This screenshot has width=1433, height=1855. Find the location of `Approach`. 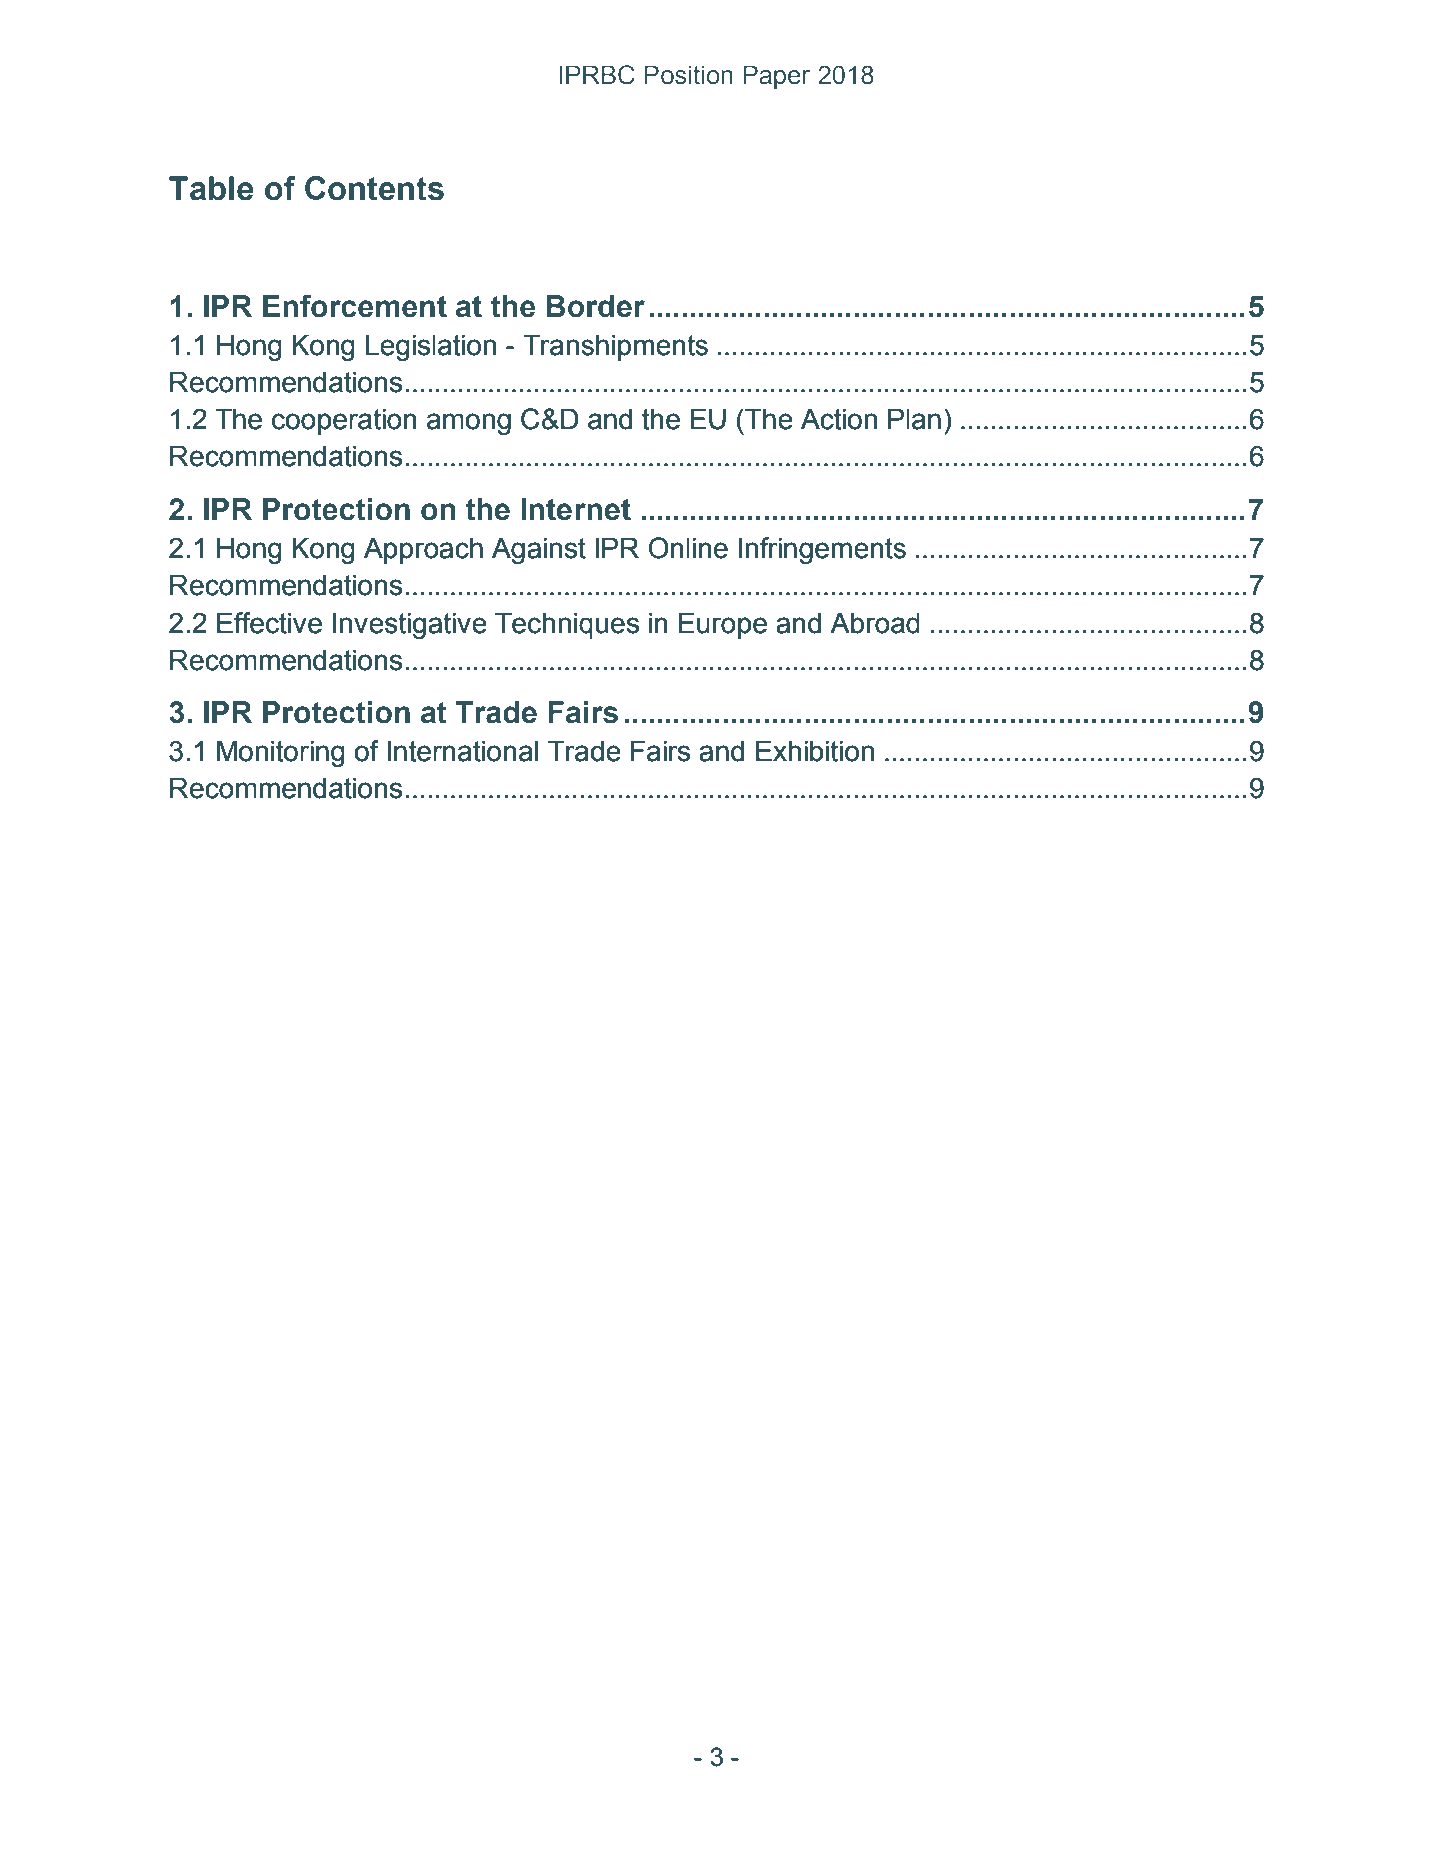

Approach is located at coordinates (423, 550).
